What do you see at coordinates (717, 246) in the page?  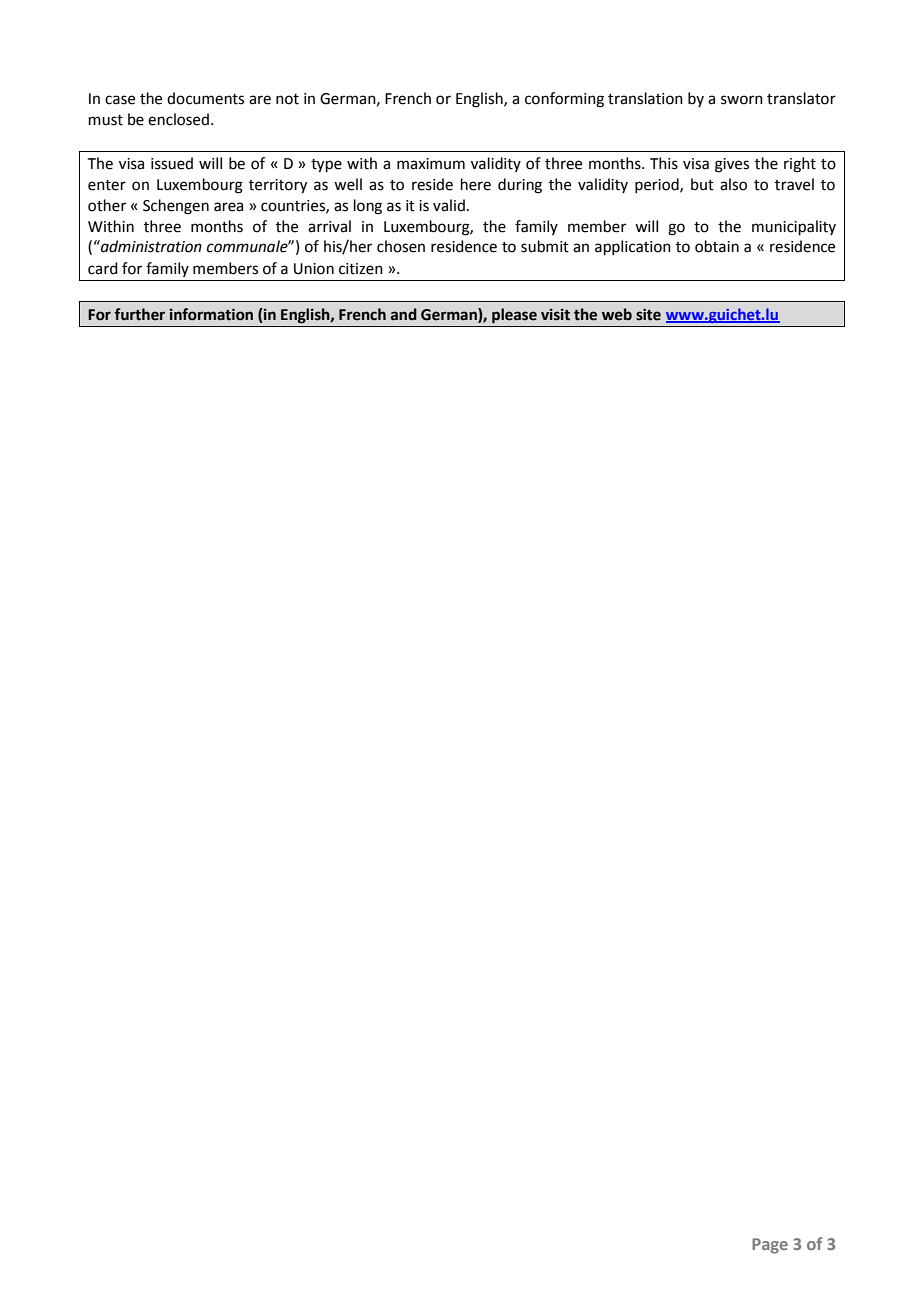 I see `obtain` at bounding box center [717, 246].
